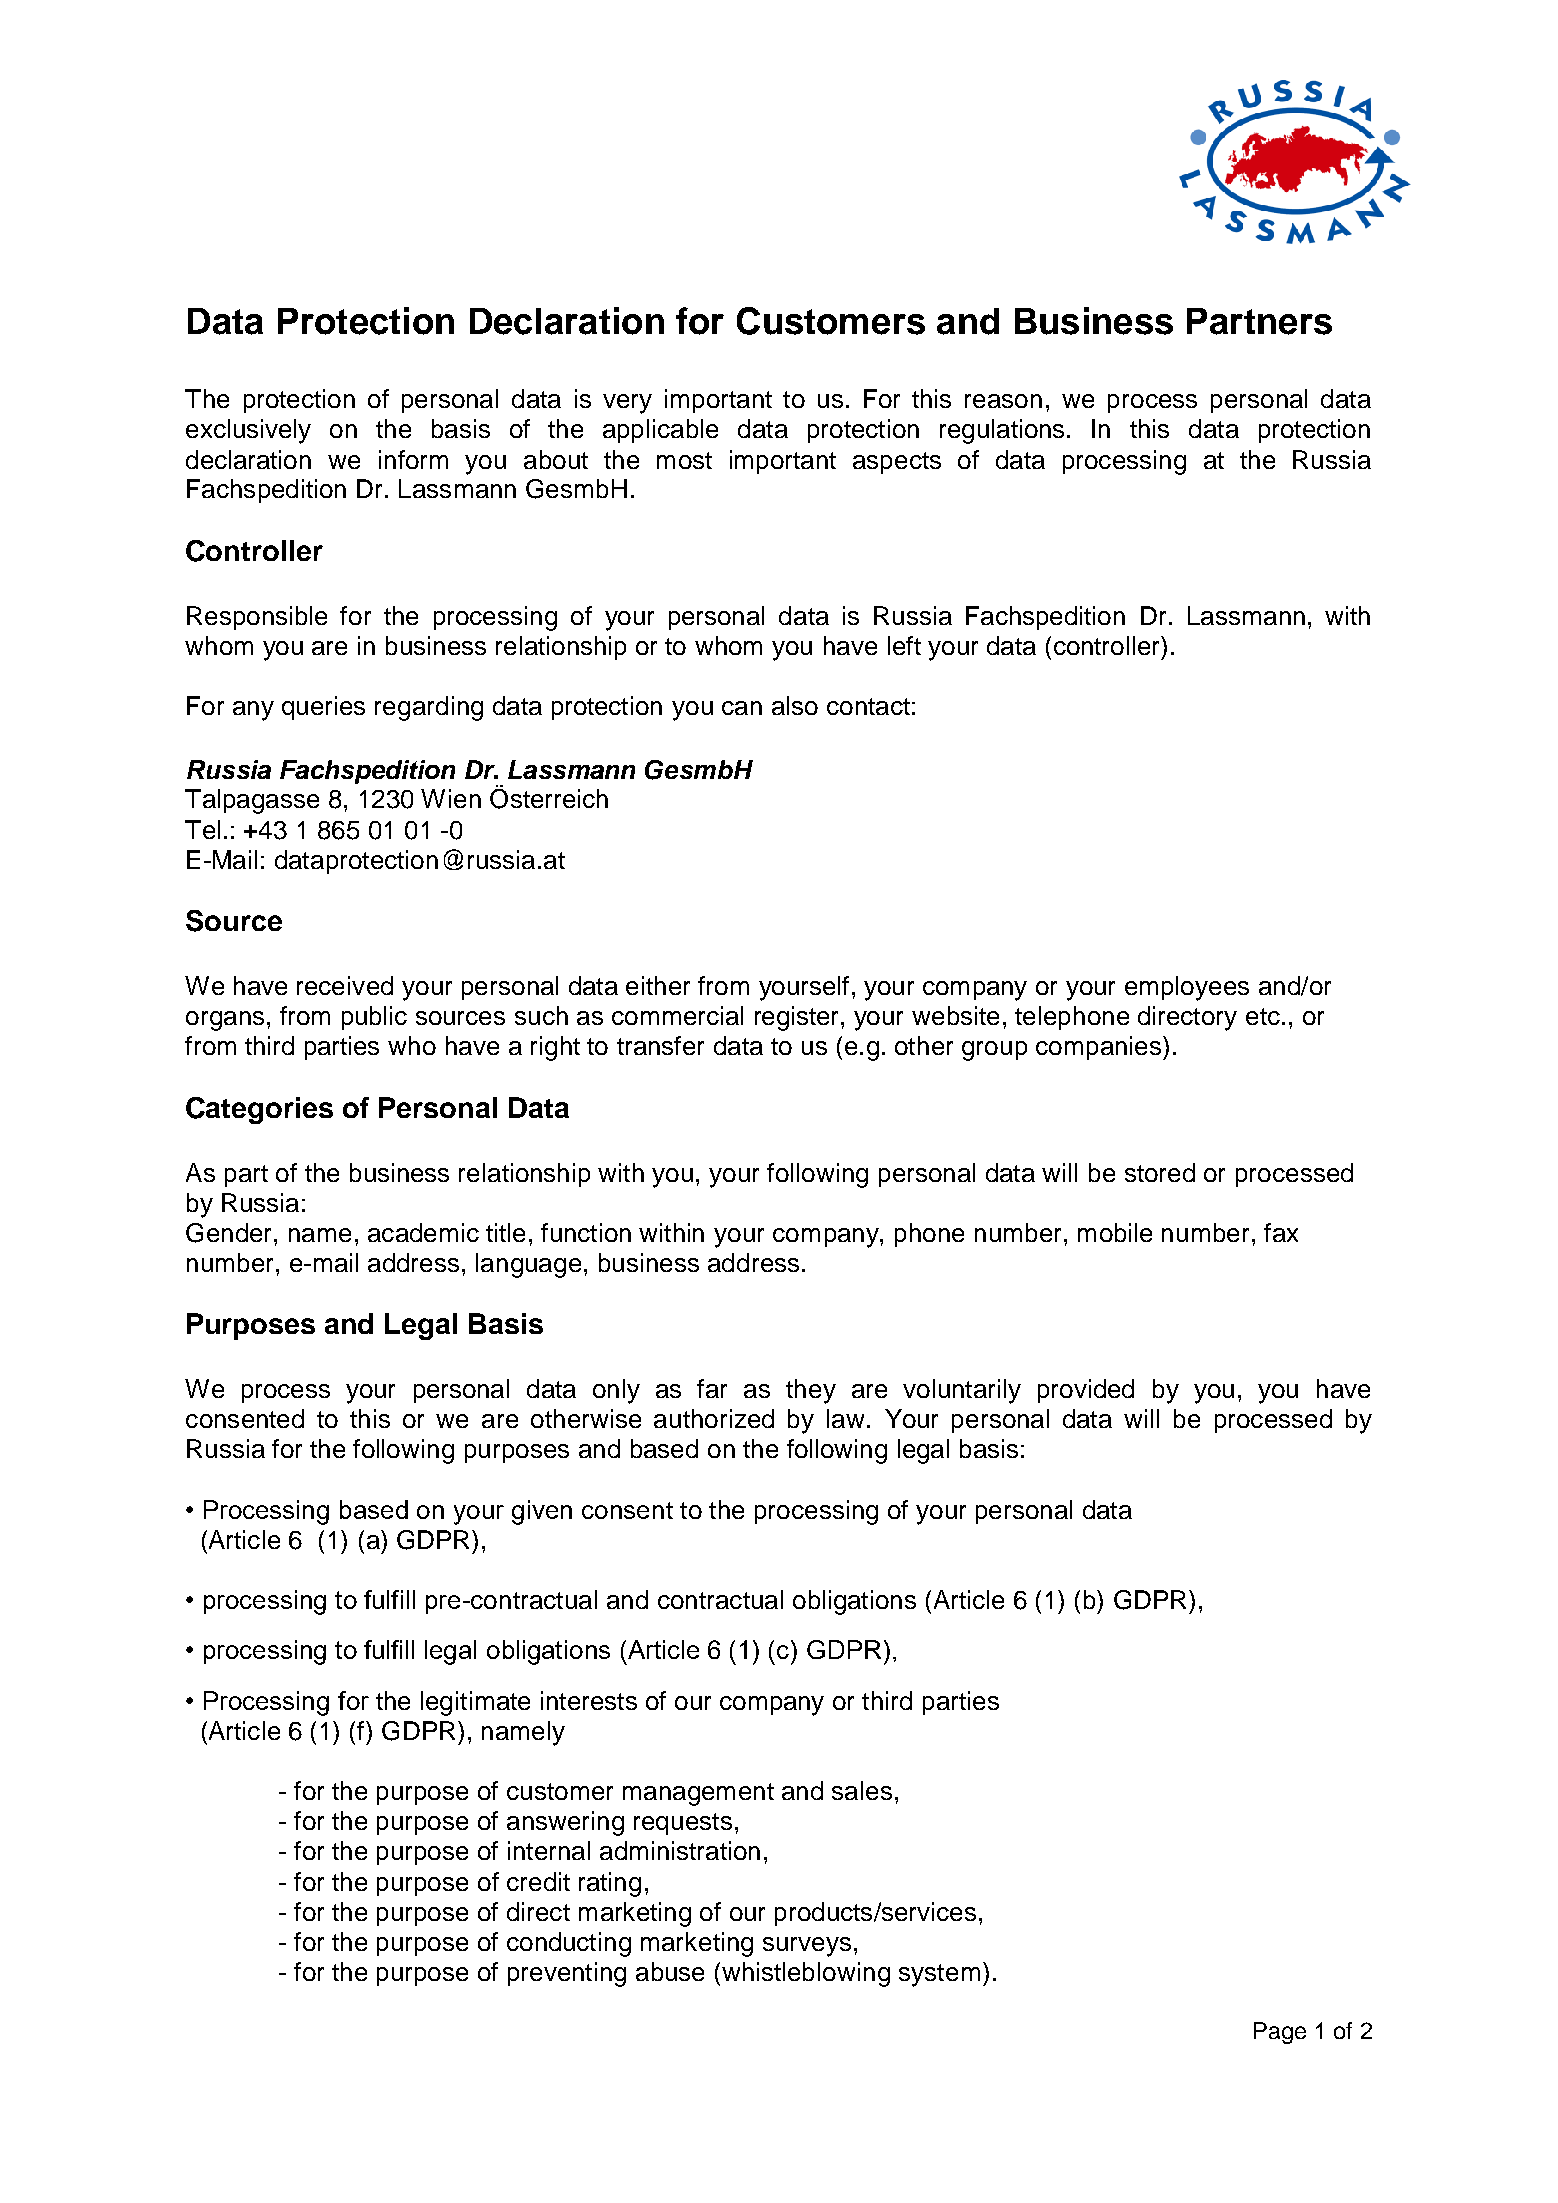 This screenshot has width=1558, height=2203. I want to click on inform, so click(413, 459).
